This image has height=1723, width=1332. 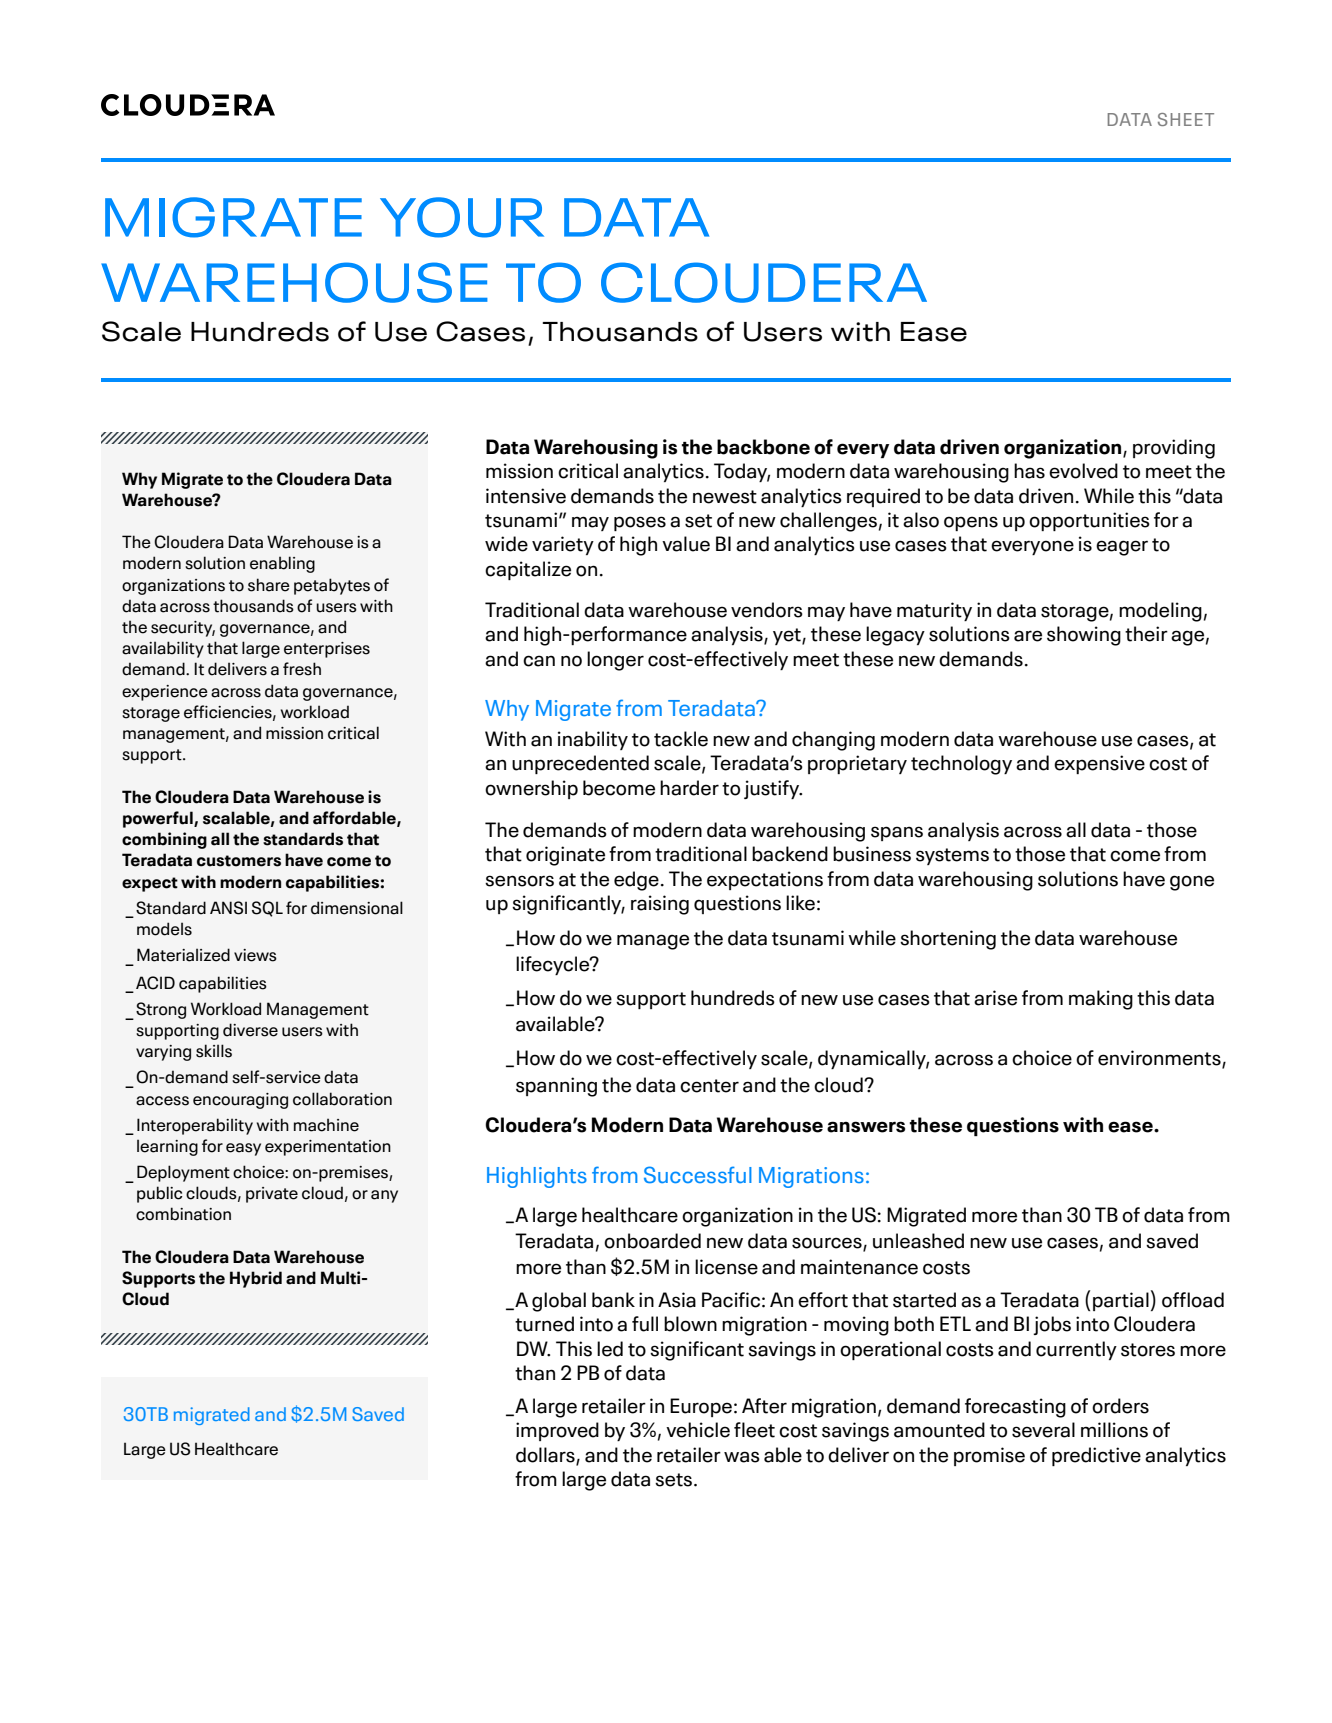 I want to click on center, so click(x=709, y=1086).
